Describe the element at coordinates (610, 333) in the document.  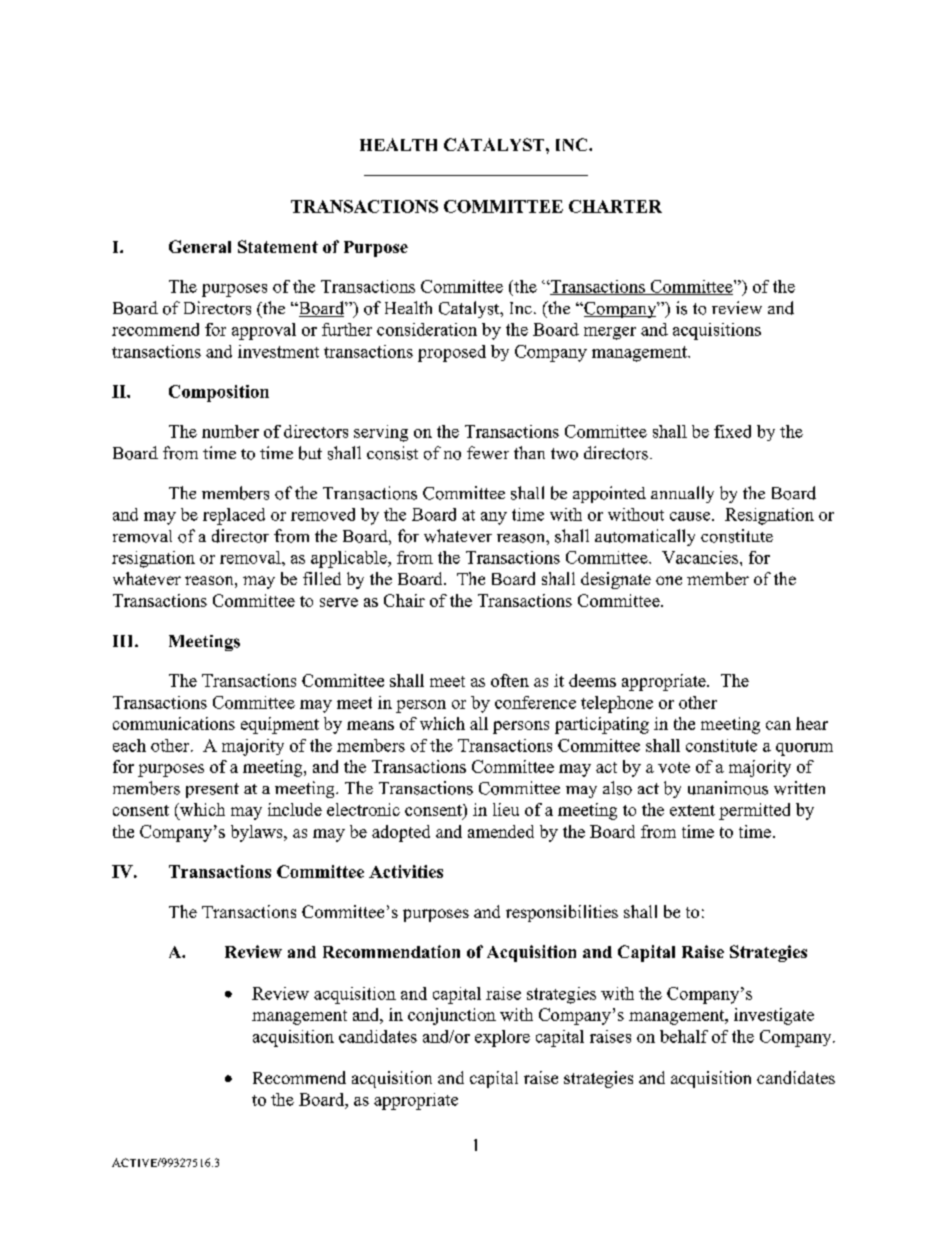
I see `merger` at that location.
